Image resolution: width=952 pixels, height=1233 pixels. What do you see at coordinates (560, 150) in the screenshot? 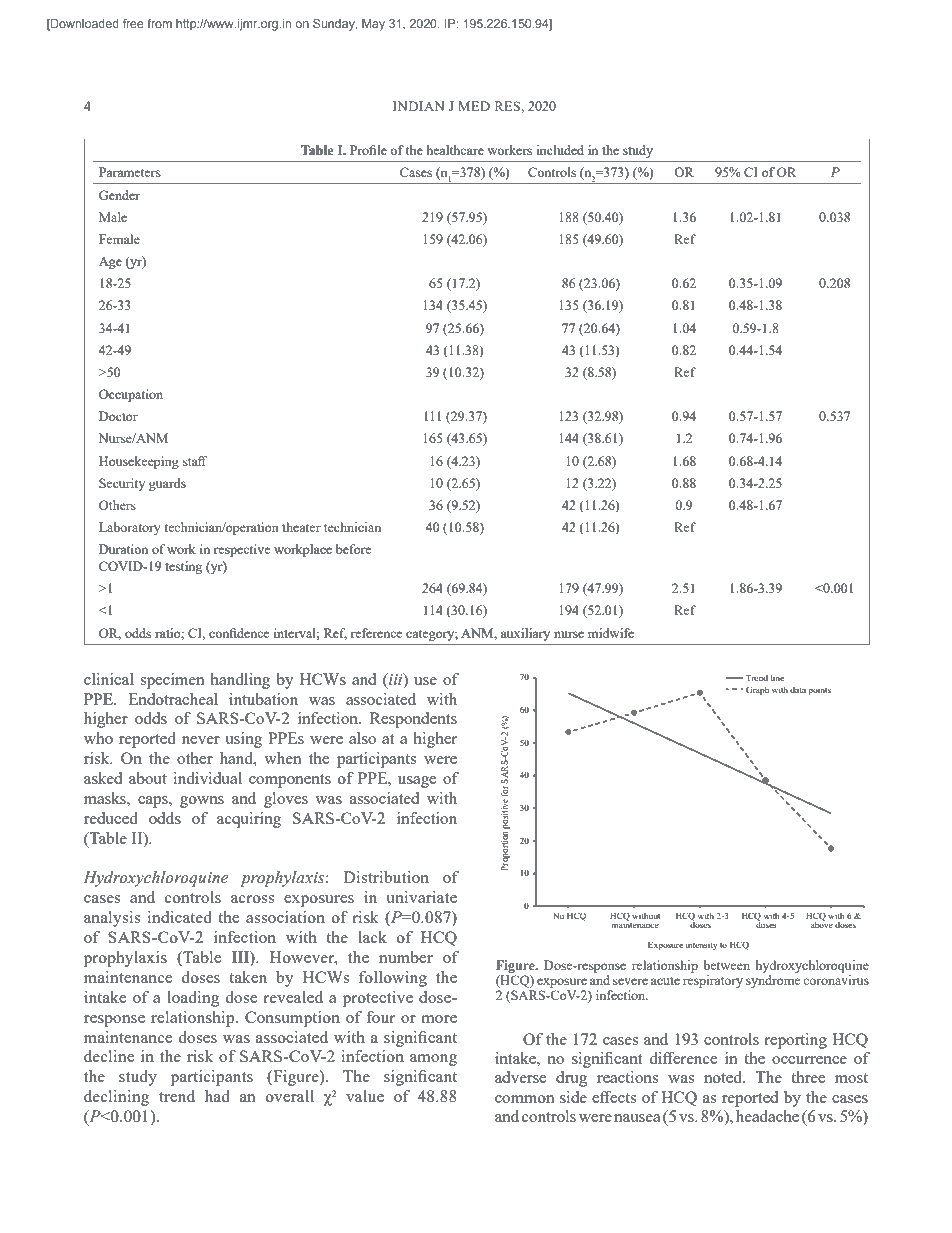
I see `included` at bounding box center [560, 150].
